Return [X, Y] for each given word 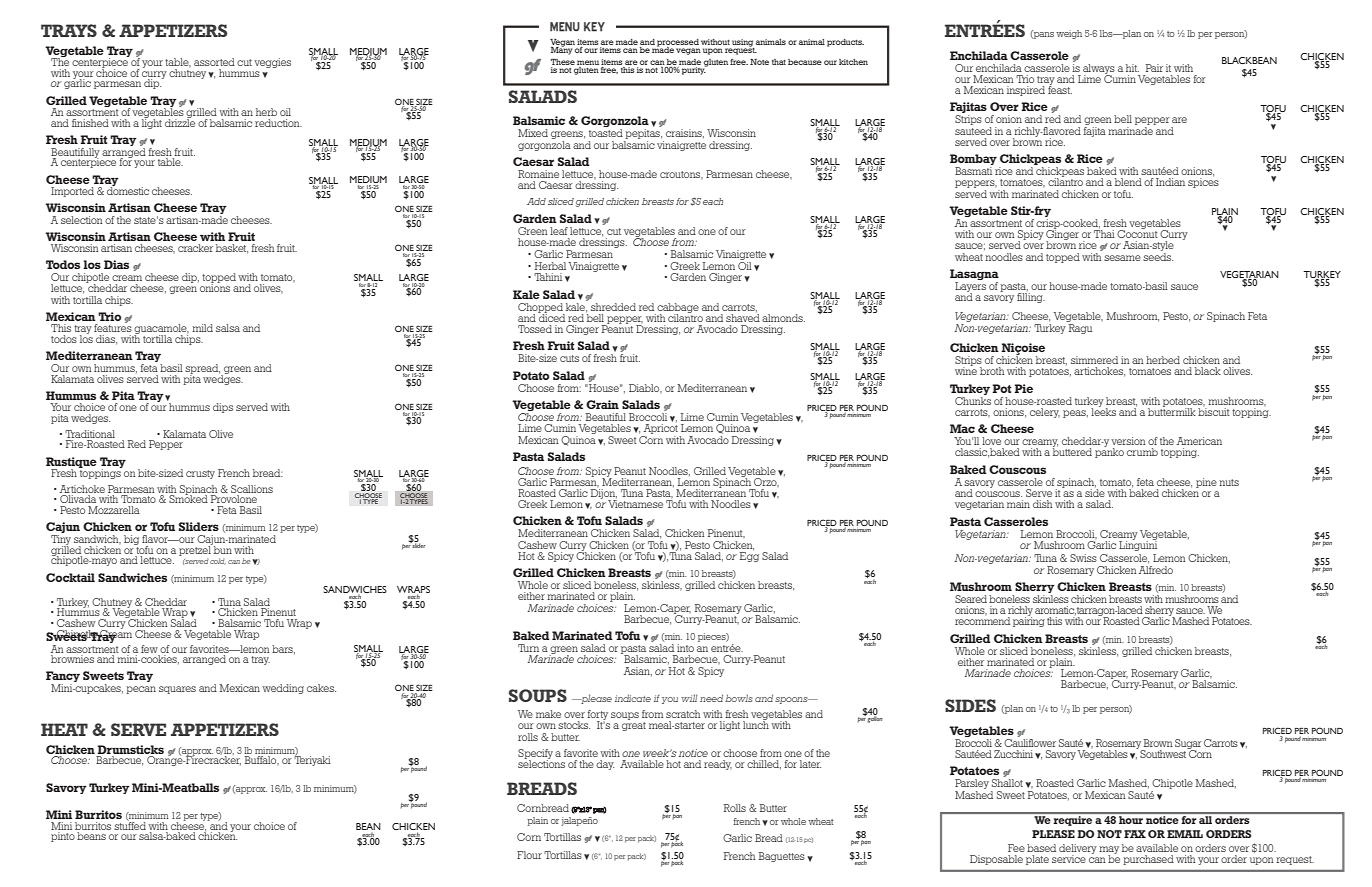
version [1128, 441]
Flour [529, 855]
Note [759, 62]
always [1099, 70]
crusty [200, 474]
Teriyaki [312, 760]
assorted [214, 62]
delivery [1078, 850]
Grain [602, 404]
